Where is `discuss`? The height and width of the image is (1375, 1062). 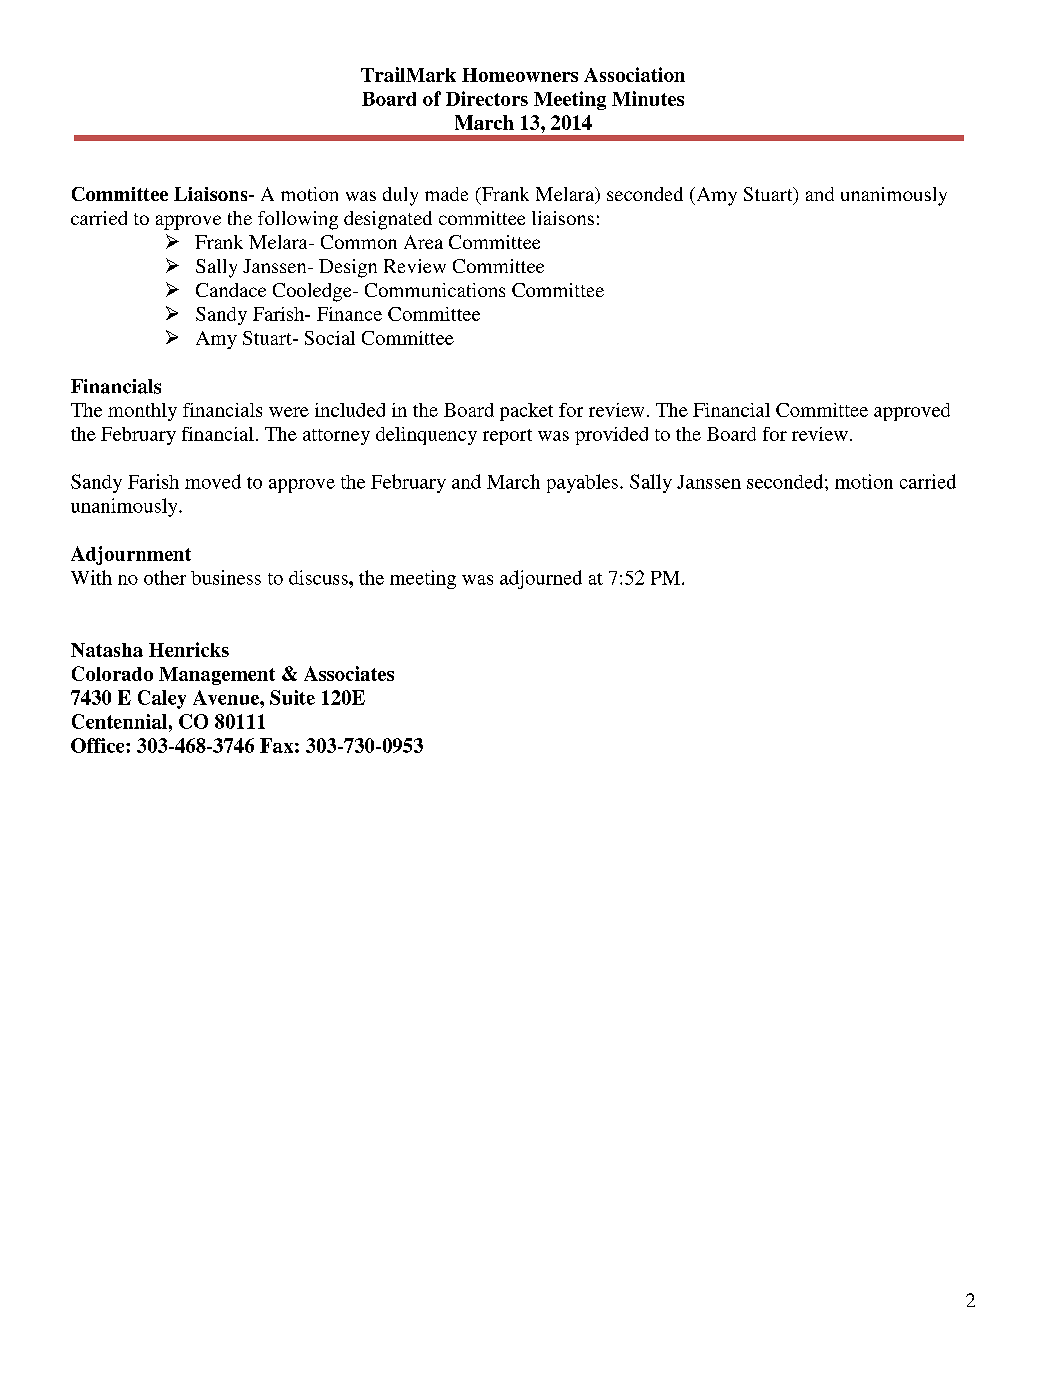 discuss is located at coordinates (319, 577).
